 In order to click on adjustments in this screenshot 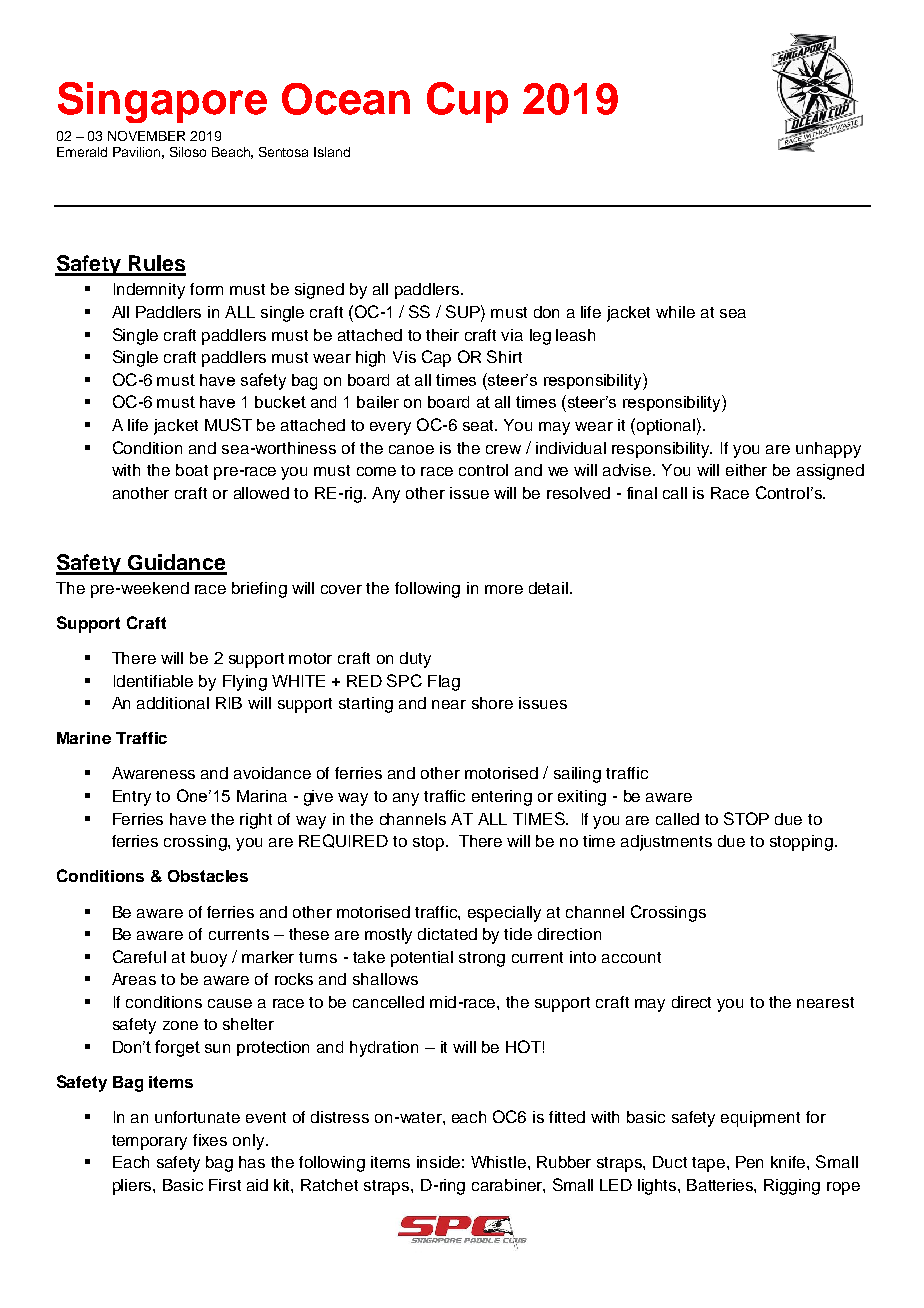, I will do `click(666, 843)`.
